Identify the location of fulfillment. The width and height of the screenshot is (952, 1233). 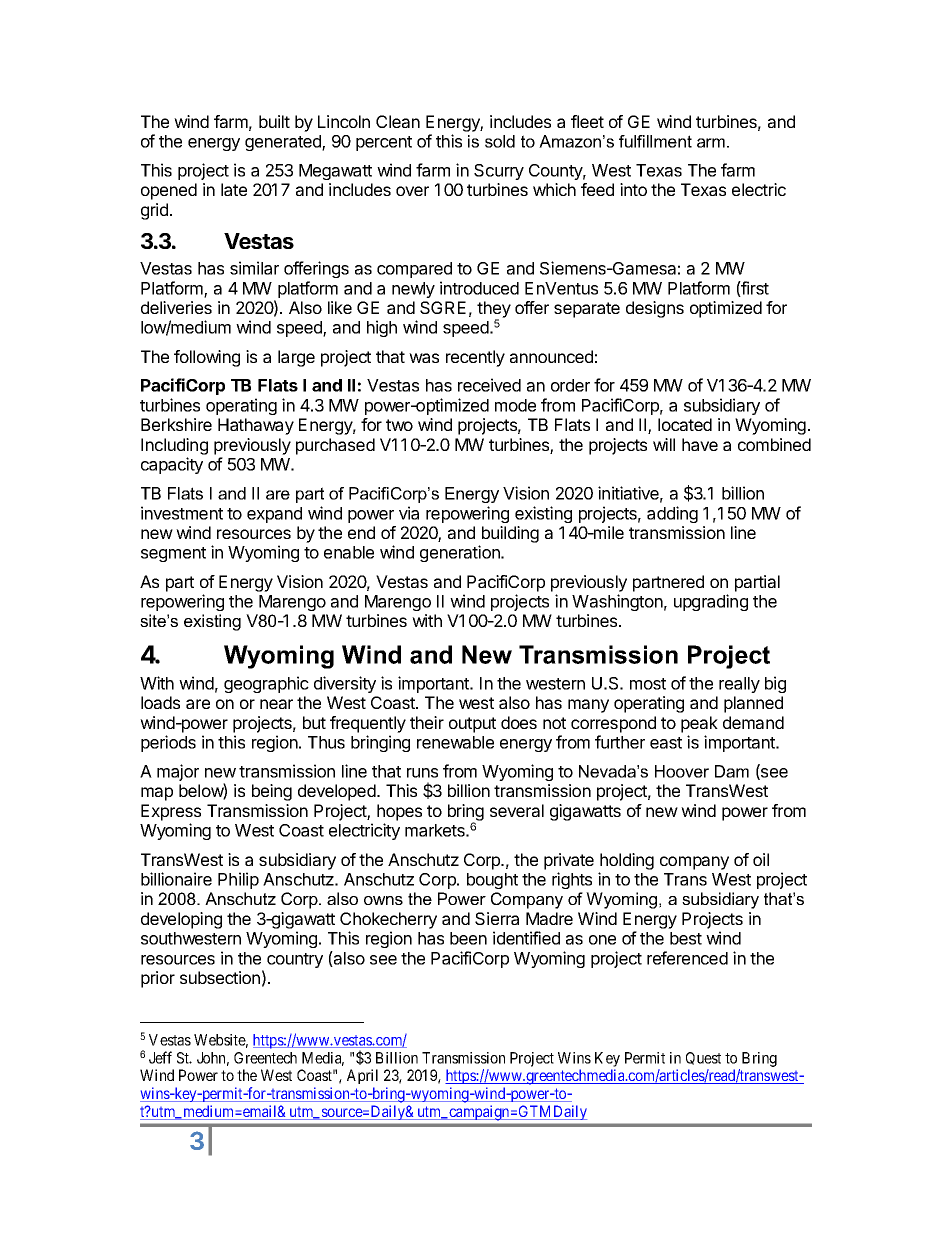
(655, 141).
